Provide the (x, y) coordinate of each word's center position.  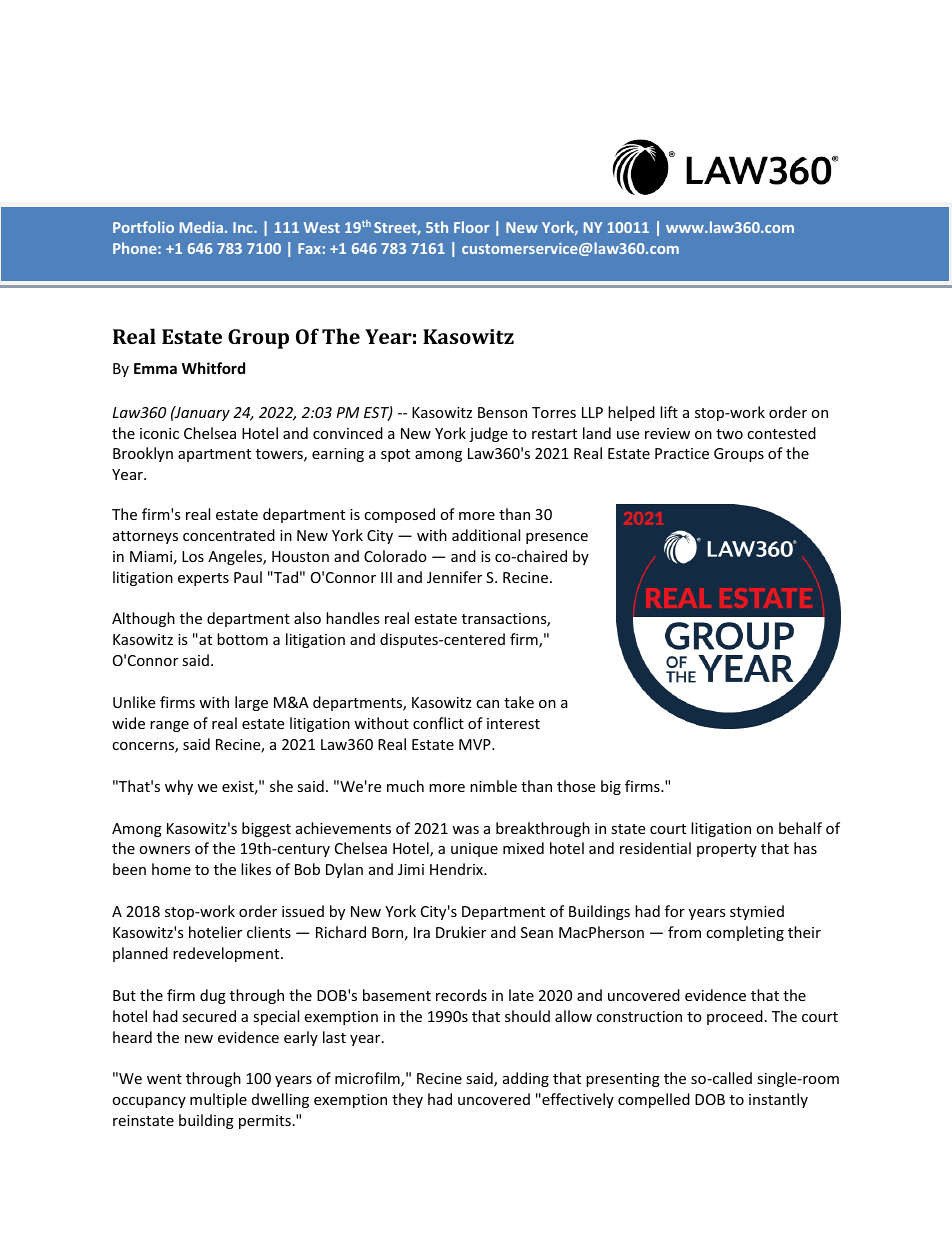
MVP (476, 744)
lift (669, 412)
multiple (218, 1100)
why (179, 787)
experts (203, 579)
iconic (159, 433)
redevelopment (227, 954)
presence (557, 538)
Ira (422, 932)
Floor (471, 227)
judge (488, 434)
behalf (800, 828)
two (729, 434)
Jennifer (454, 577)
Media (201, 227)
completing (745, 933)
